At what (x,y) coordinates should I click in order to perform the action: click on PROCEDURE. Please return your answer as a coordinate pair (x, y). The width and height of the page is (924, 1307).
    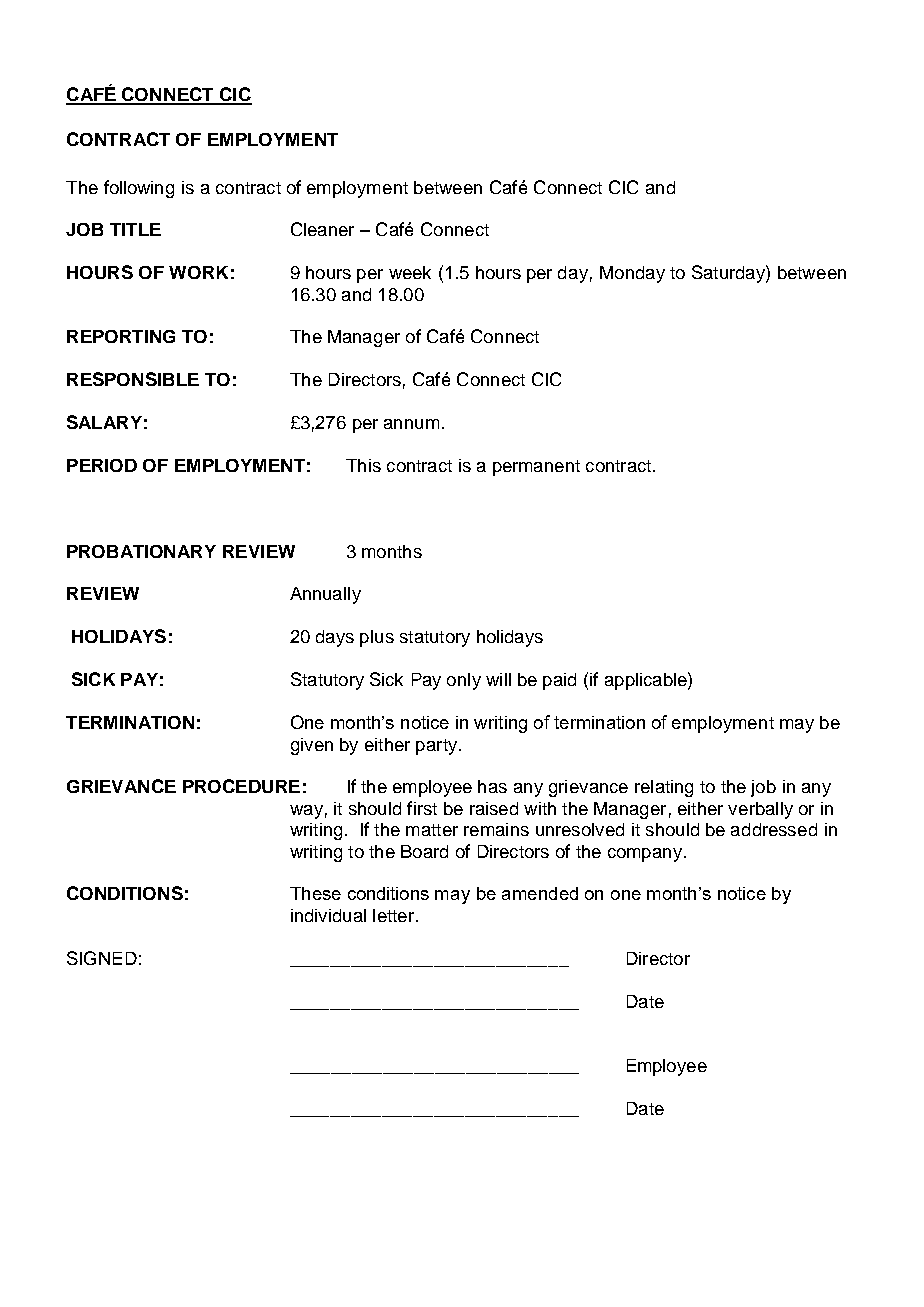
    Looking at the image, I should click on (241, 786).
